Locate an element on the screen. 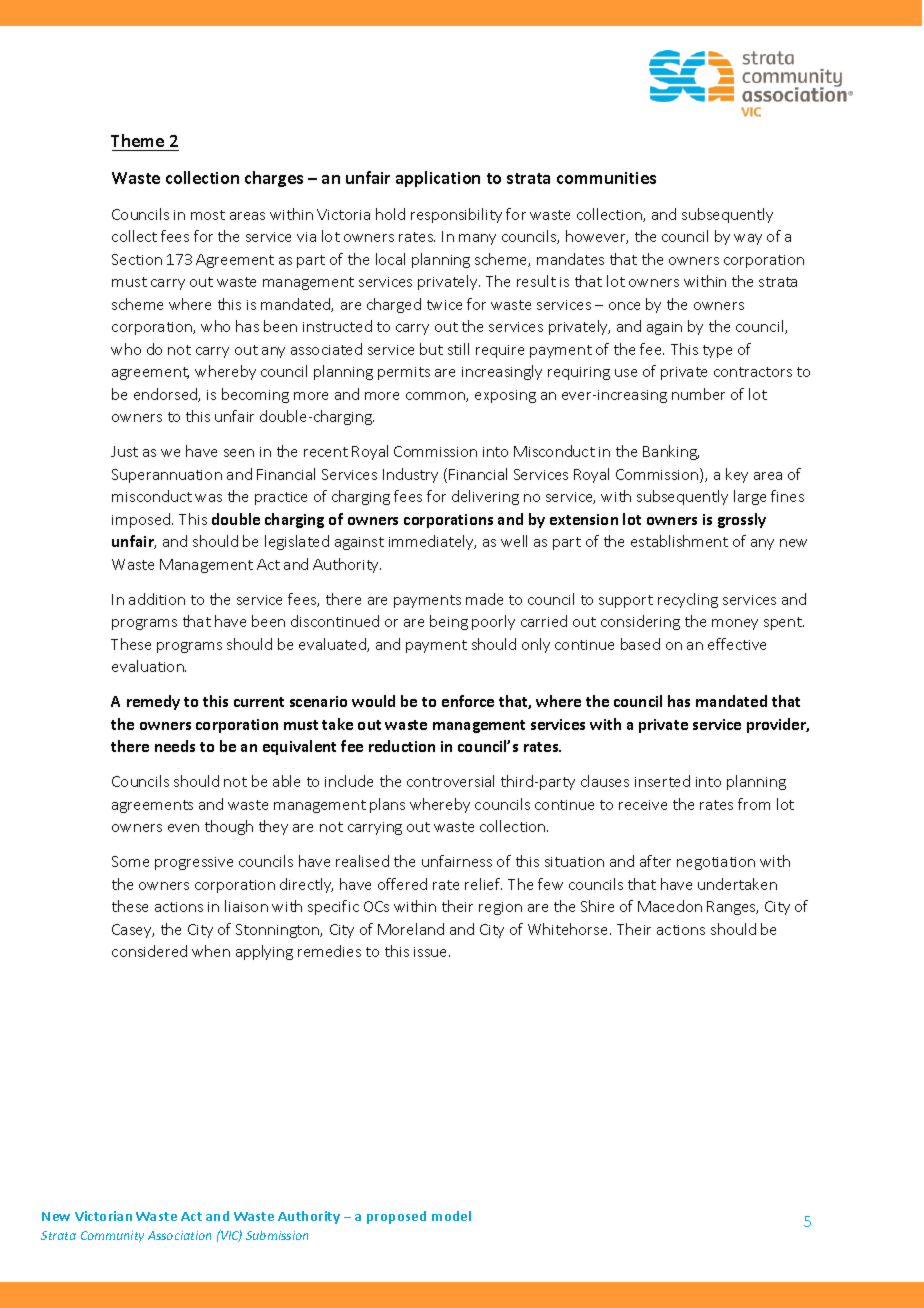  way is located at coordinates (748, 239).
